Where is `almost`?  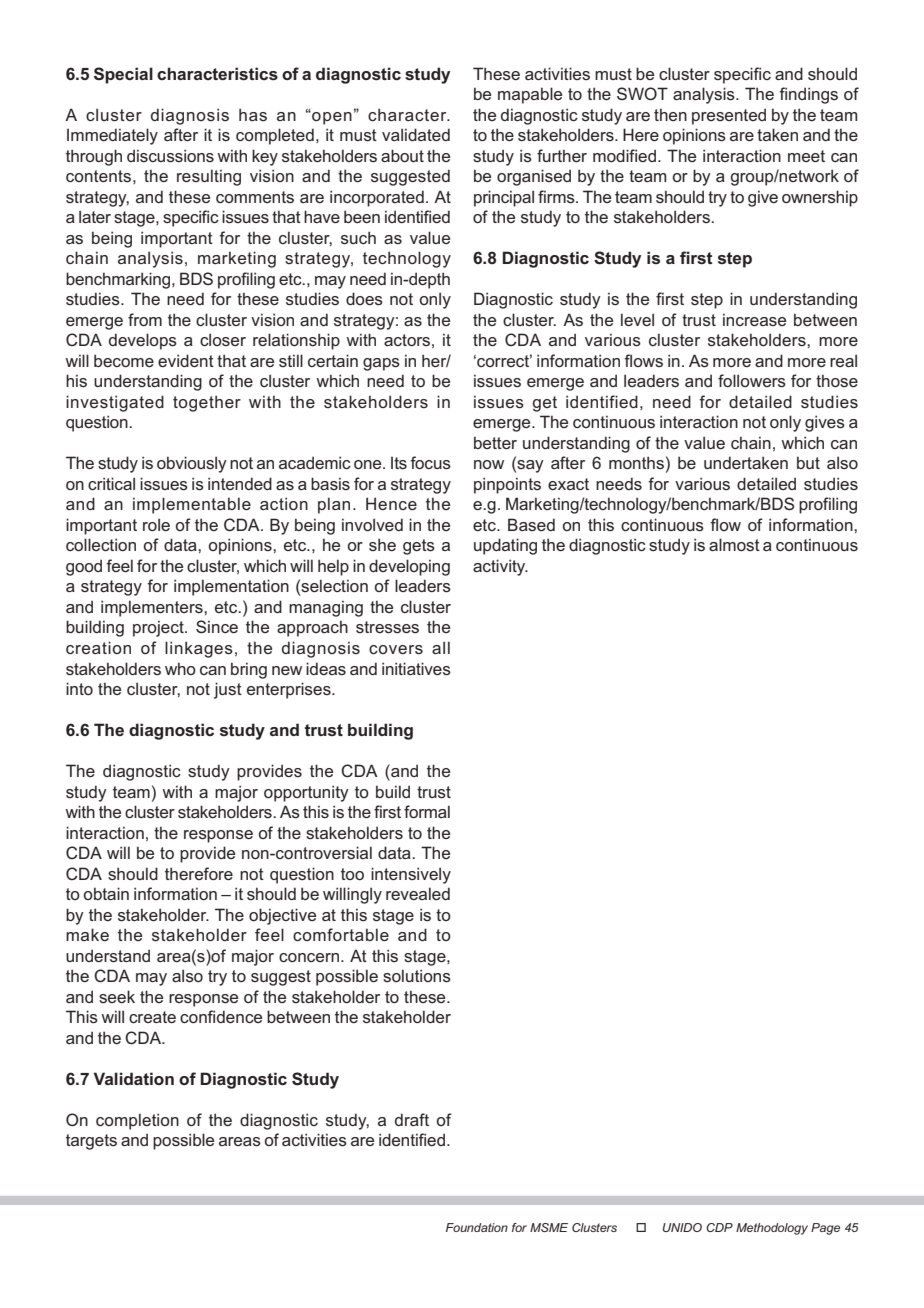
almost is located at coordinates (734, 544).
